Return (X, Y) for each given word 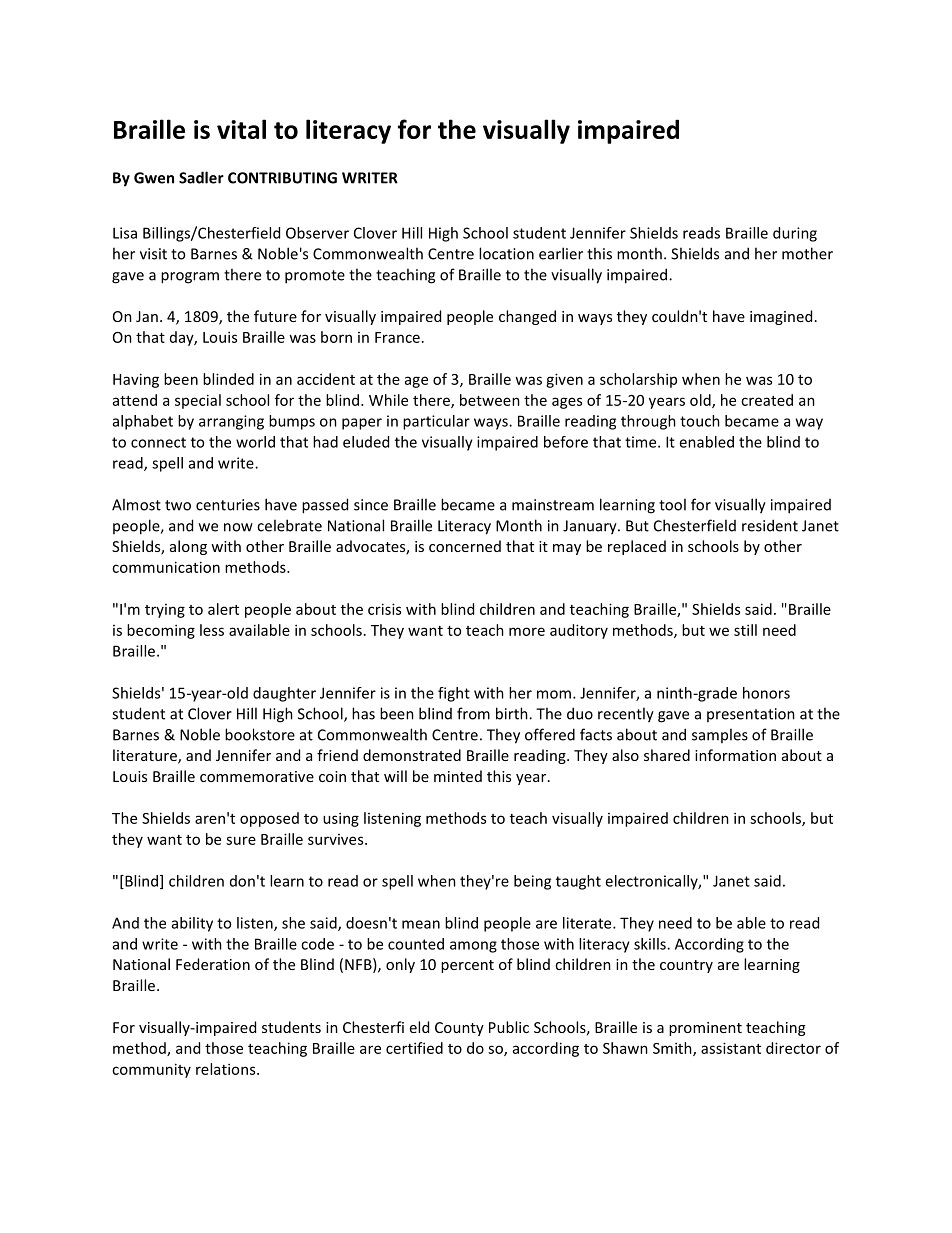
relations (227, 1069)
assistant (731, 1048)
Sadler (201, 177)
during (795, 234)
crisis (384, 609)
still (745, 630)
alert (223, 609)
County (459, 1029)
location (506, 253)
